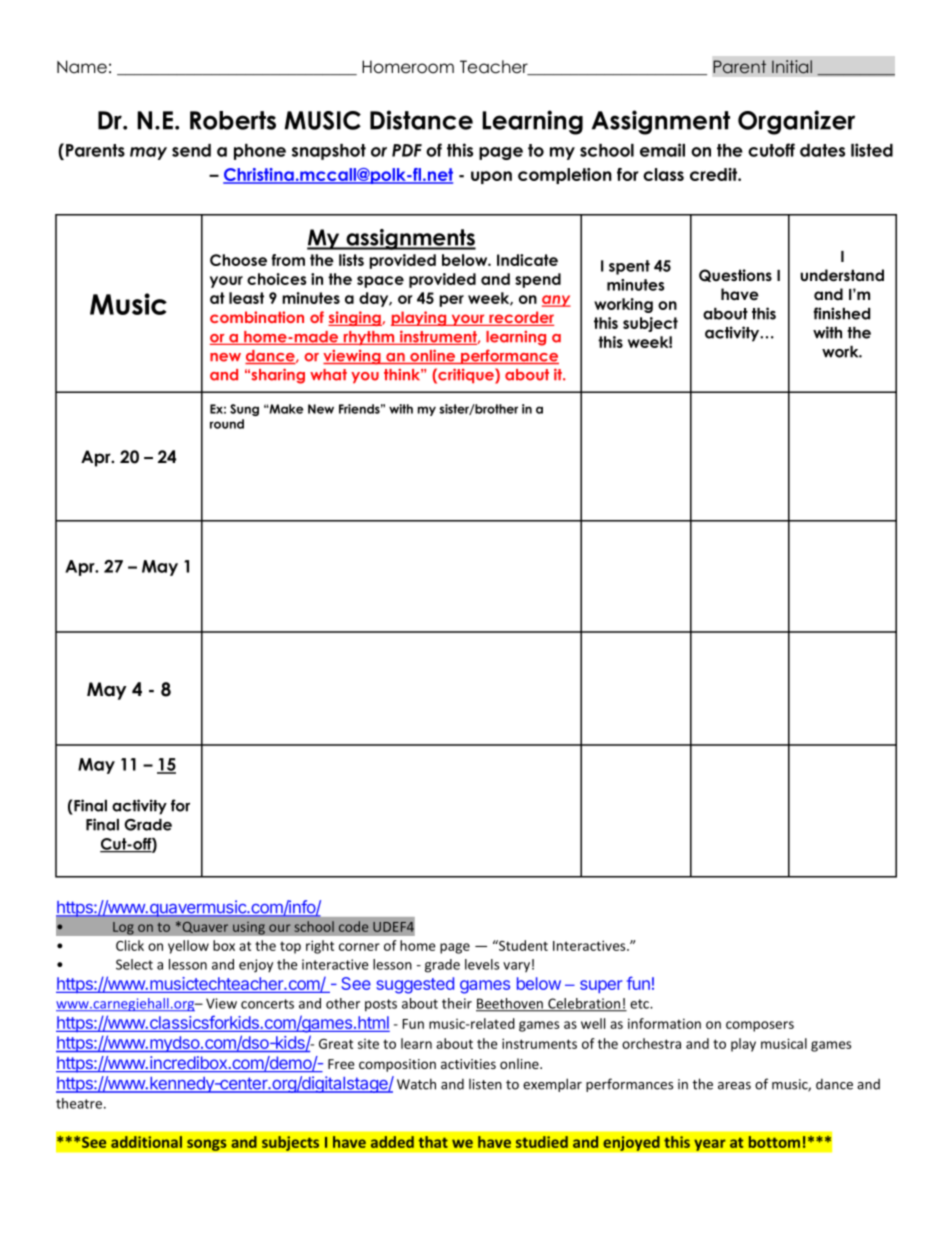 This screenshot has width=952, height=1233. What do you see at coordinates (233, 120) in the screenshot?
I see `Roberts` at bounding box center [233, 120].
